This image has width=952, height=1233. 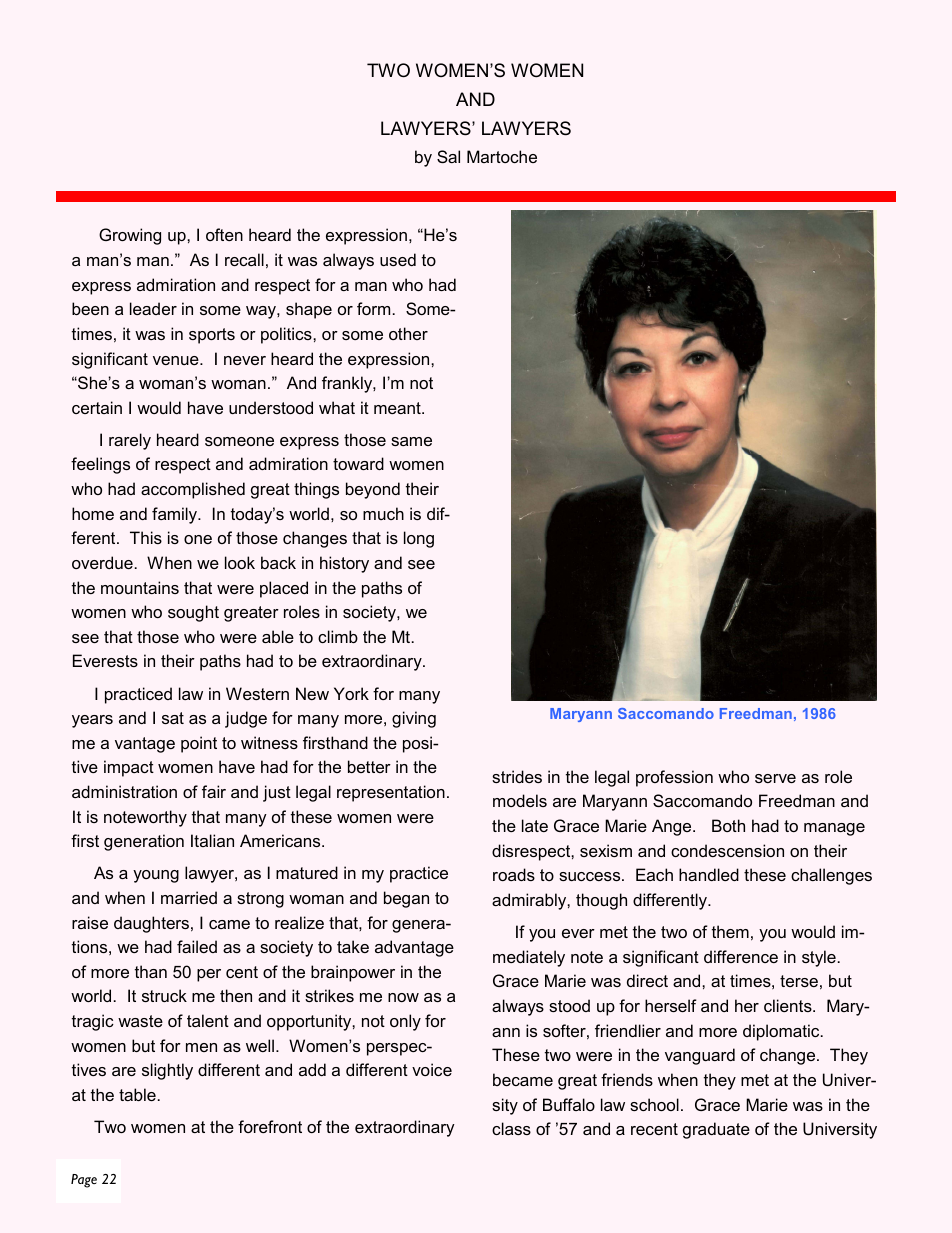 What do you see at coordinates (212, 840) in the image?
I see `Italian` at bounding box center [212, 840].
